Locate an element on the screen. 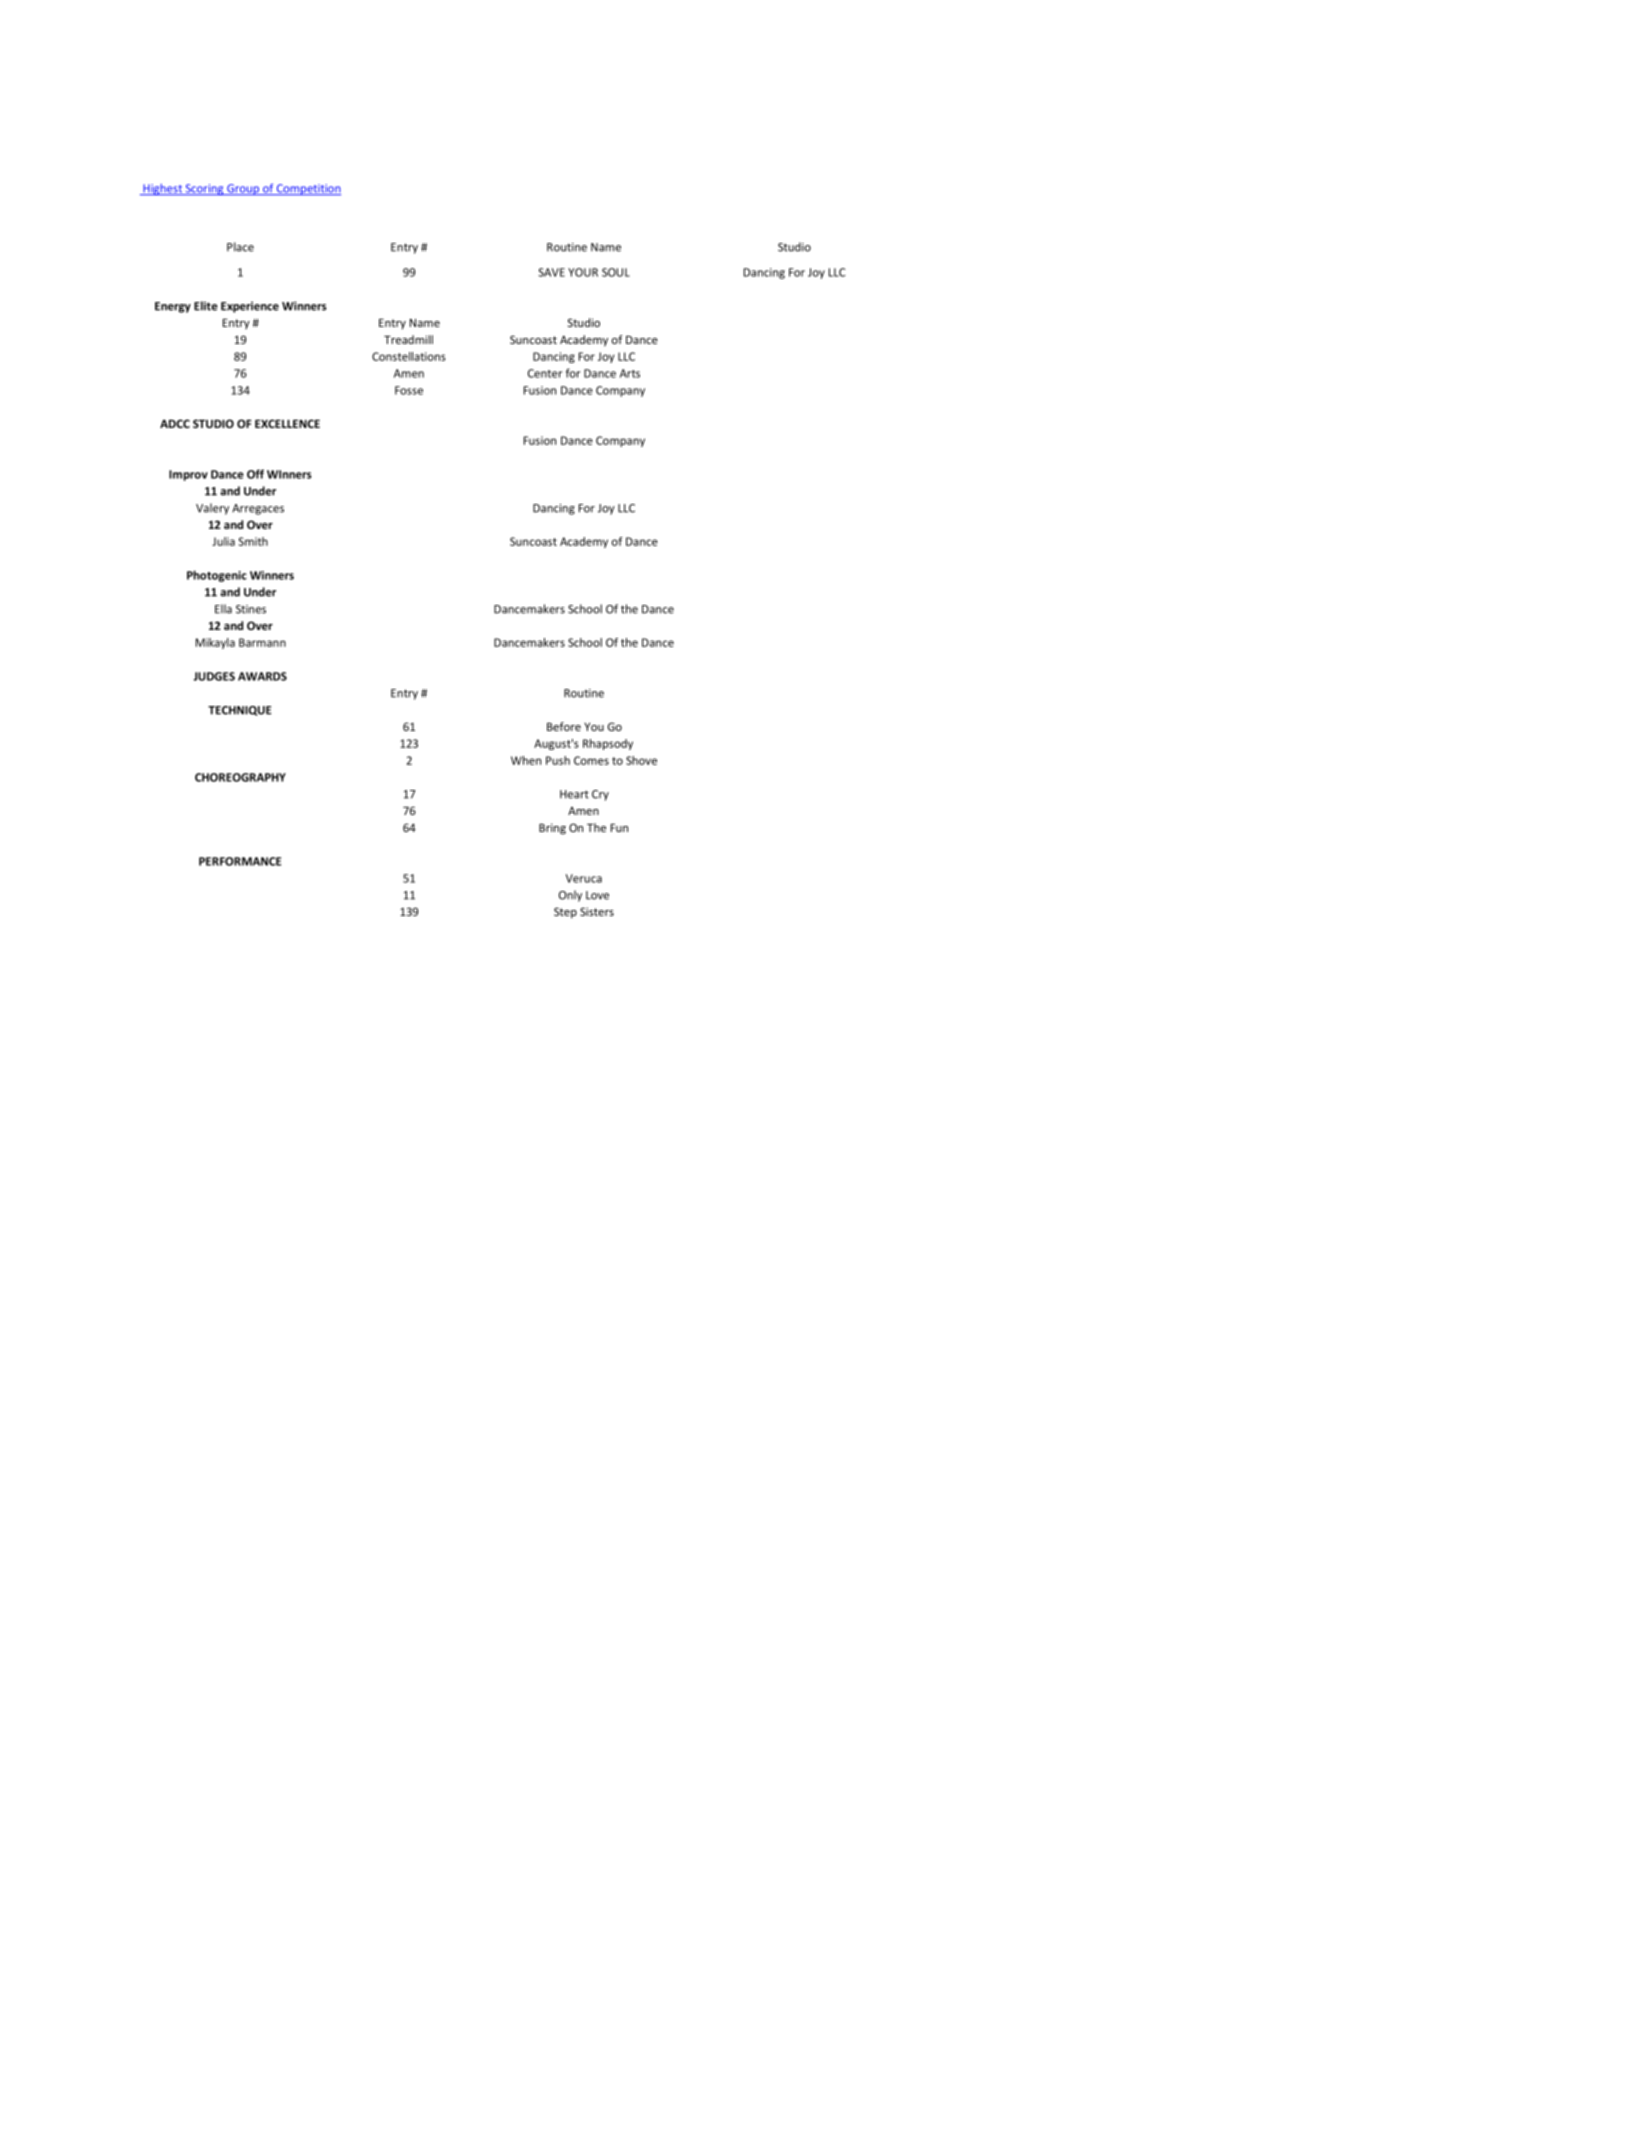 This screenshot has width=1650, height=2136. Before is located at coordinates (564, 726).
